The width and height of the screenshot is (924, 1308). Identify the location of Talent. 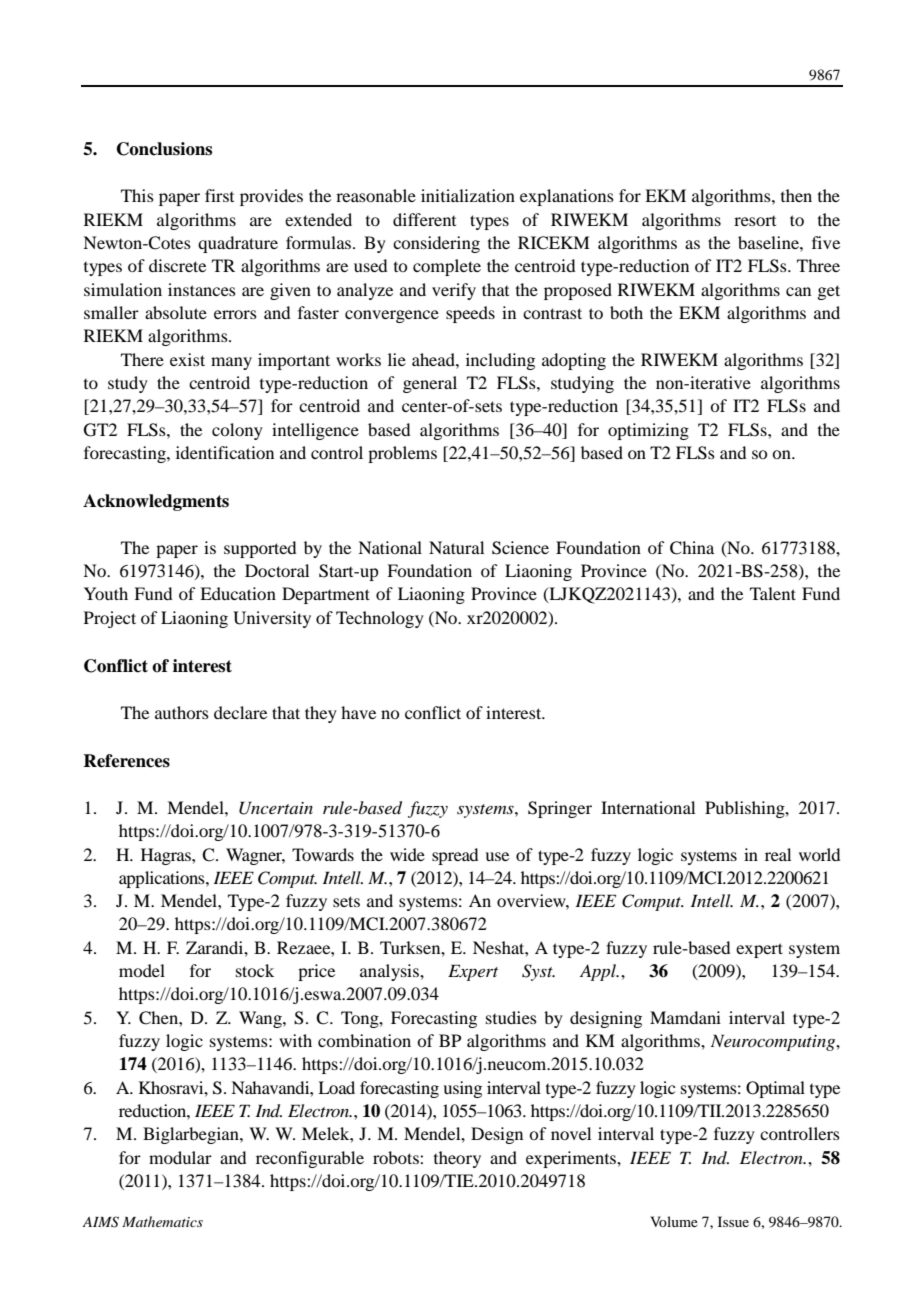
(773, 593).
